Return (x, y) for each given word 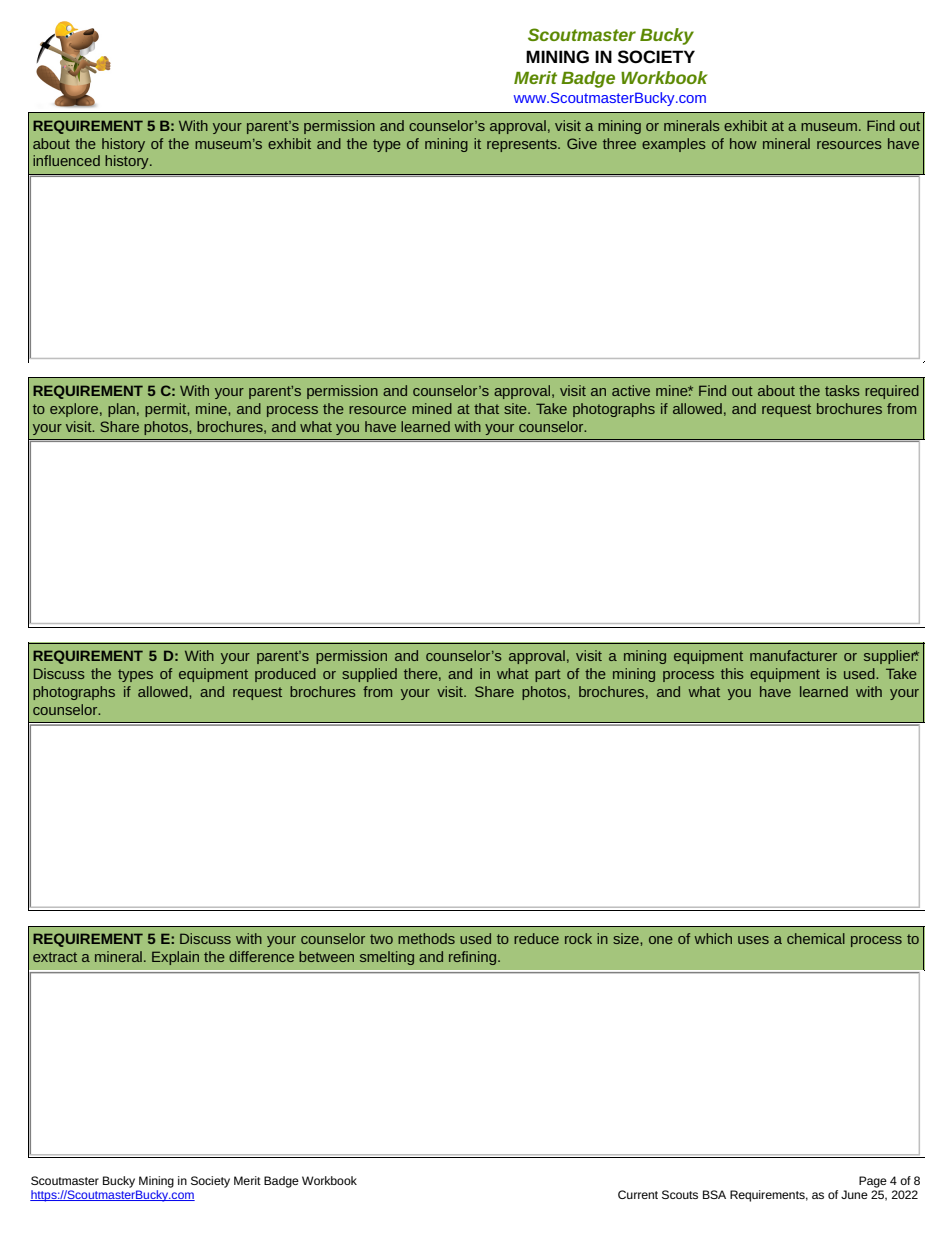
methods (426, 938)
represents (523, 145)
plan (121, 410)
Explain (175, 958)
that (486, 408)
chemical (816, 938)
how (743, 143)
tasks (842, 390)
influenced (66, 160)
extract (55, 957)
